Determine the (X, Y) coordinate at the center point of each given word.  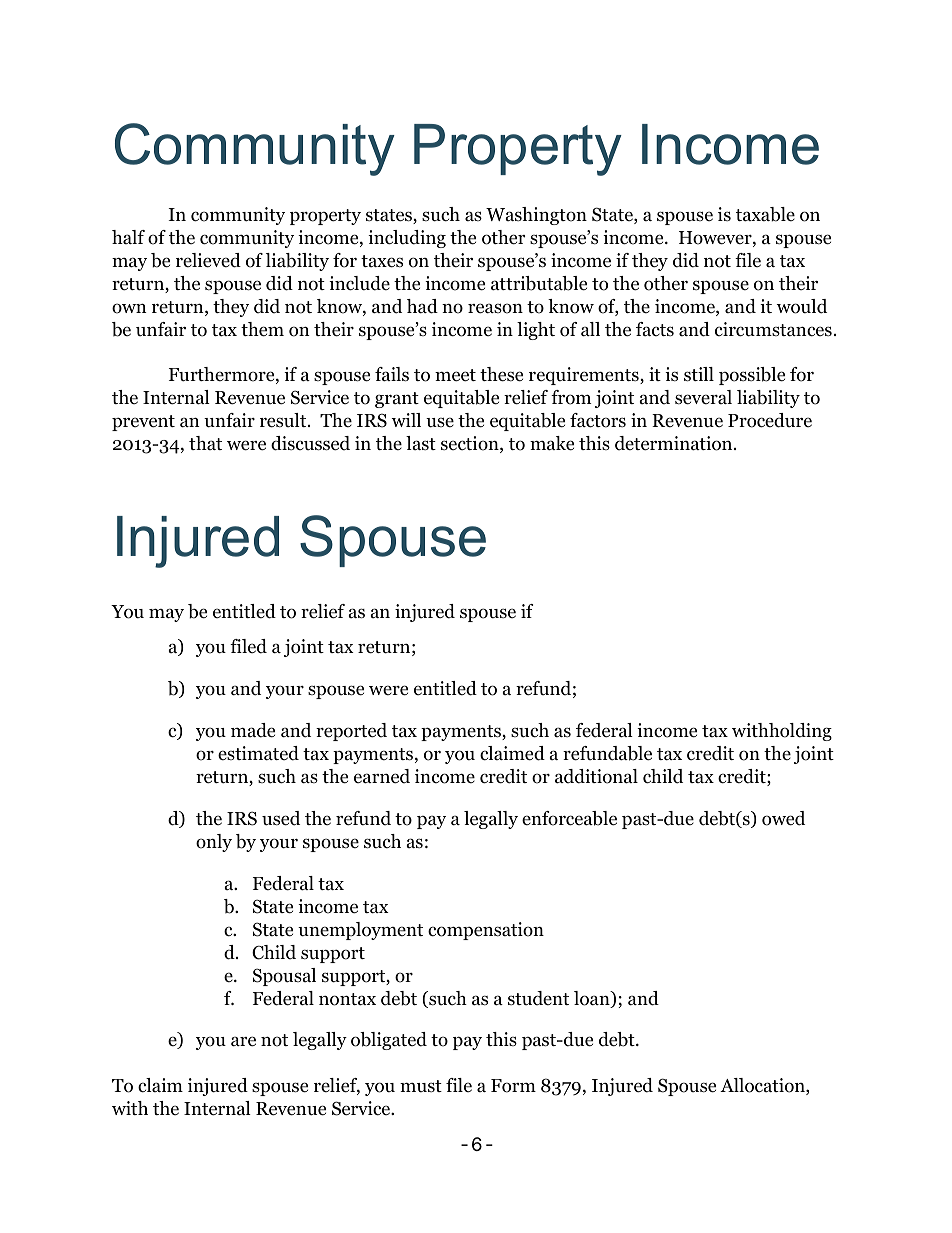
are (243, 1041)
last (421, 443)
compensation (486, 931)
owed (783, 818)
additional (596, 776)
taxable (765, 214)
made (253, 730)
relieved (208, 260)
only (214, 843)
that (205, 443)
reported (351, 732)
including (407, 239)
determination (675, 443)
